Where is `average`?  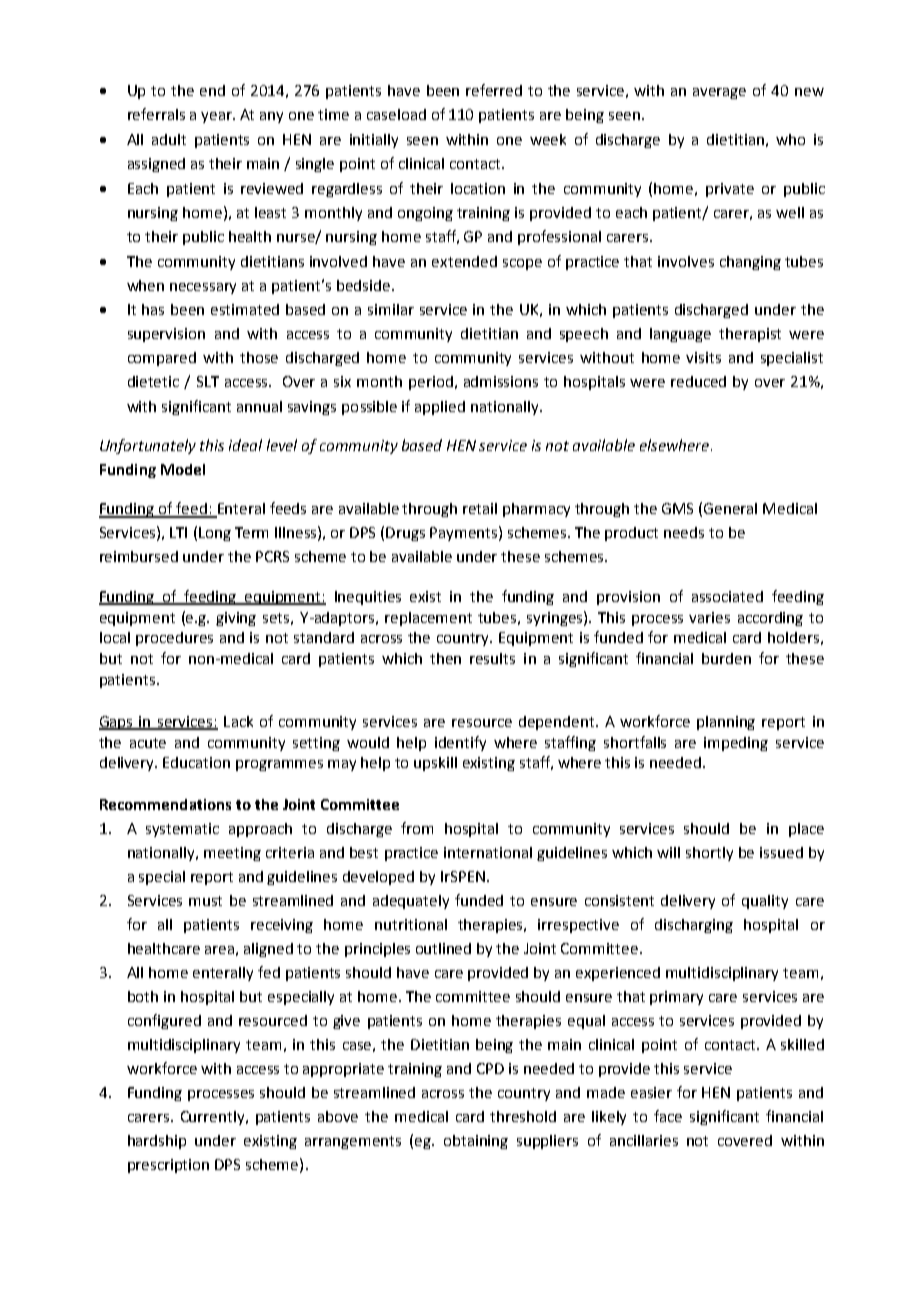 average is located at coordinates (719, 93).
